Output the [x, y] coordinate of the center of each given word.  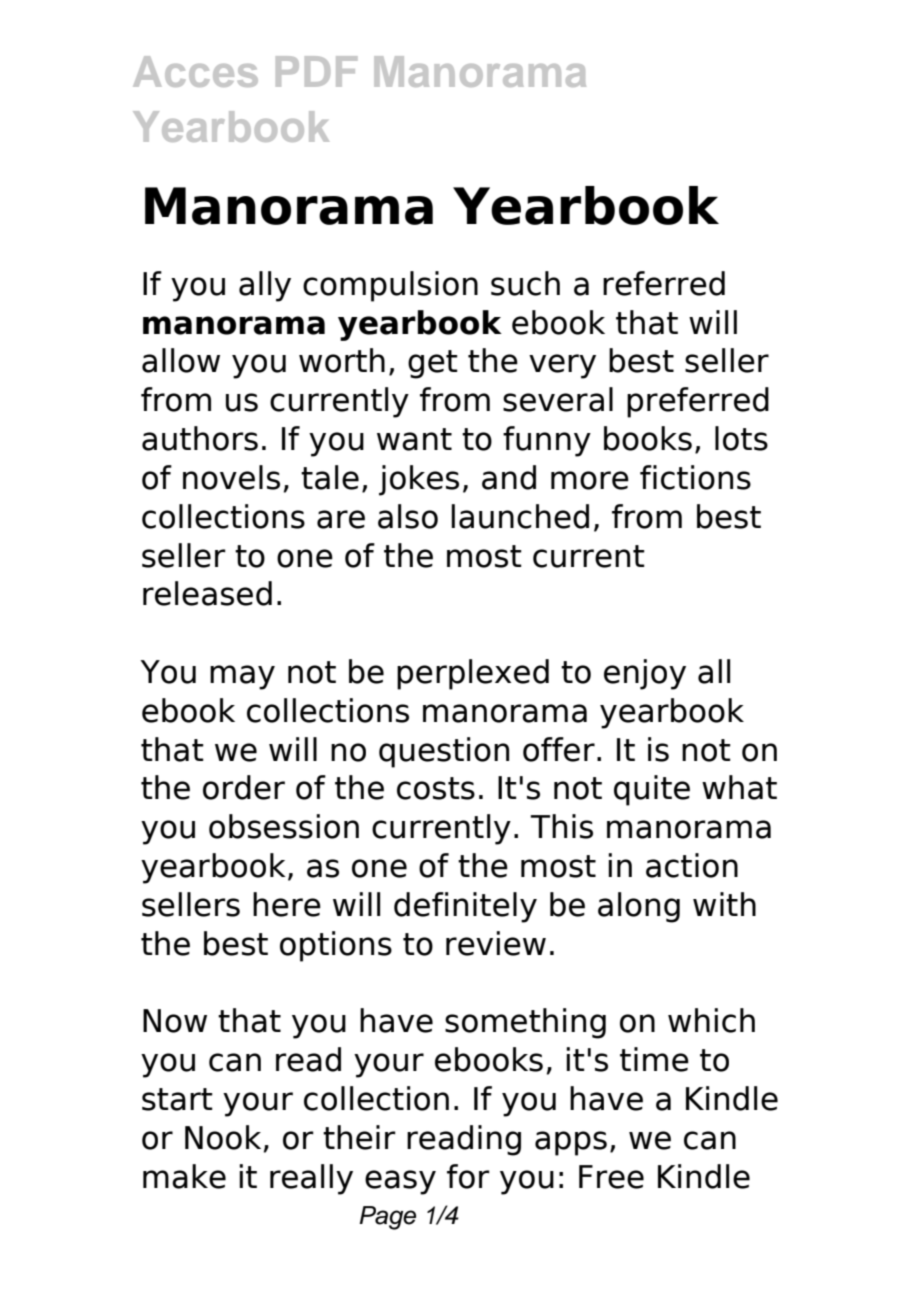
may [242, 677]
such [525, 283]
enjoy [645, 674]
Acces [195, 71]
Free [611, 1177]
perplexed [473, 674]
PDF [316, 71]
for [468, 1176]
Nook [223, 1137]
